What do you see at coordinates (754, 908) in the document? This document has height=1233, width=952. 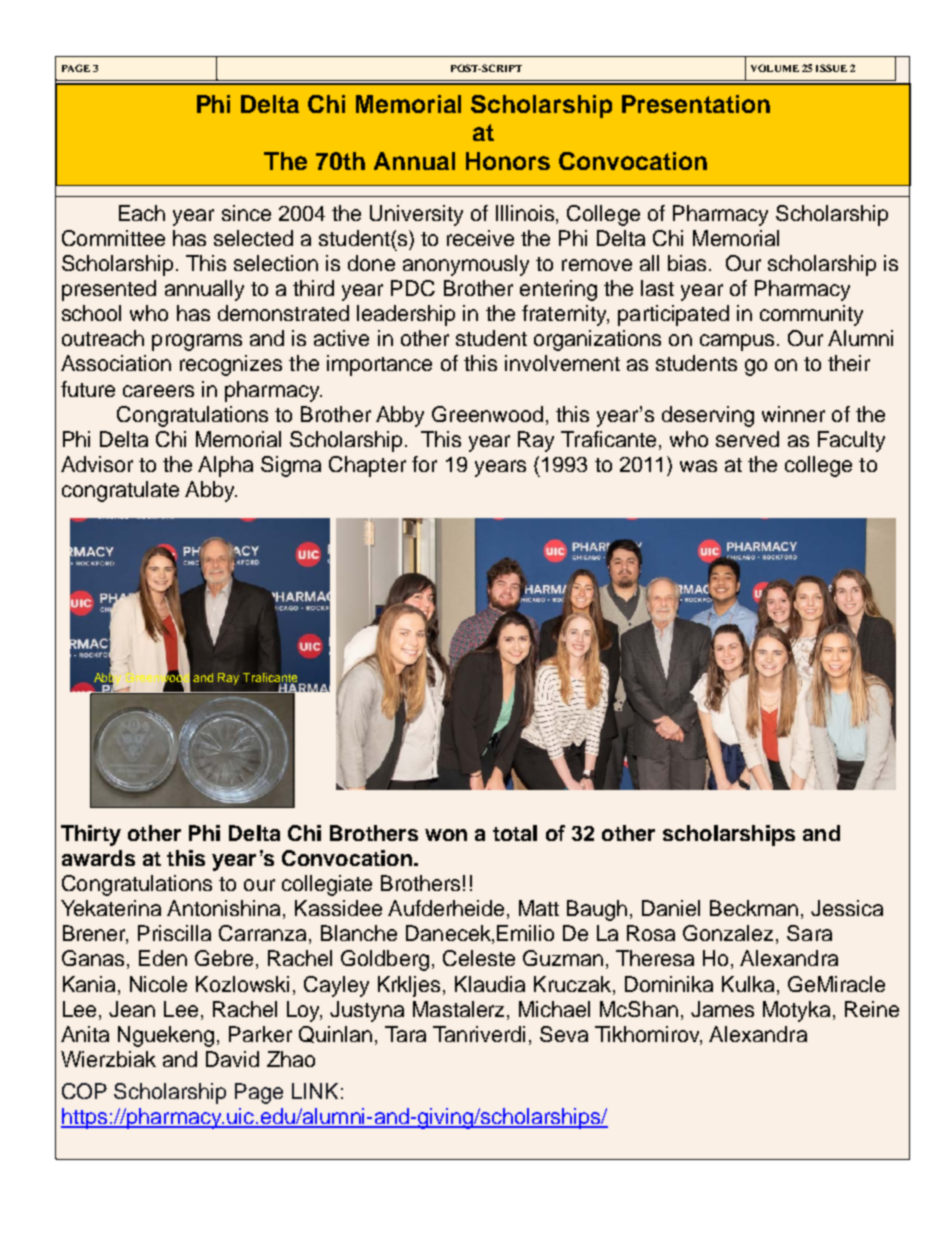 I see `Beckman` at bounding box center [754, 908].
